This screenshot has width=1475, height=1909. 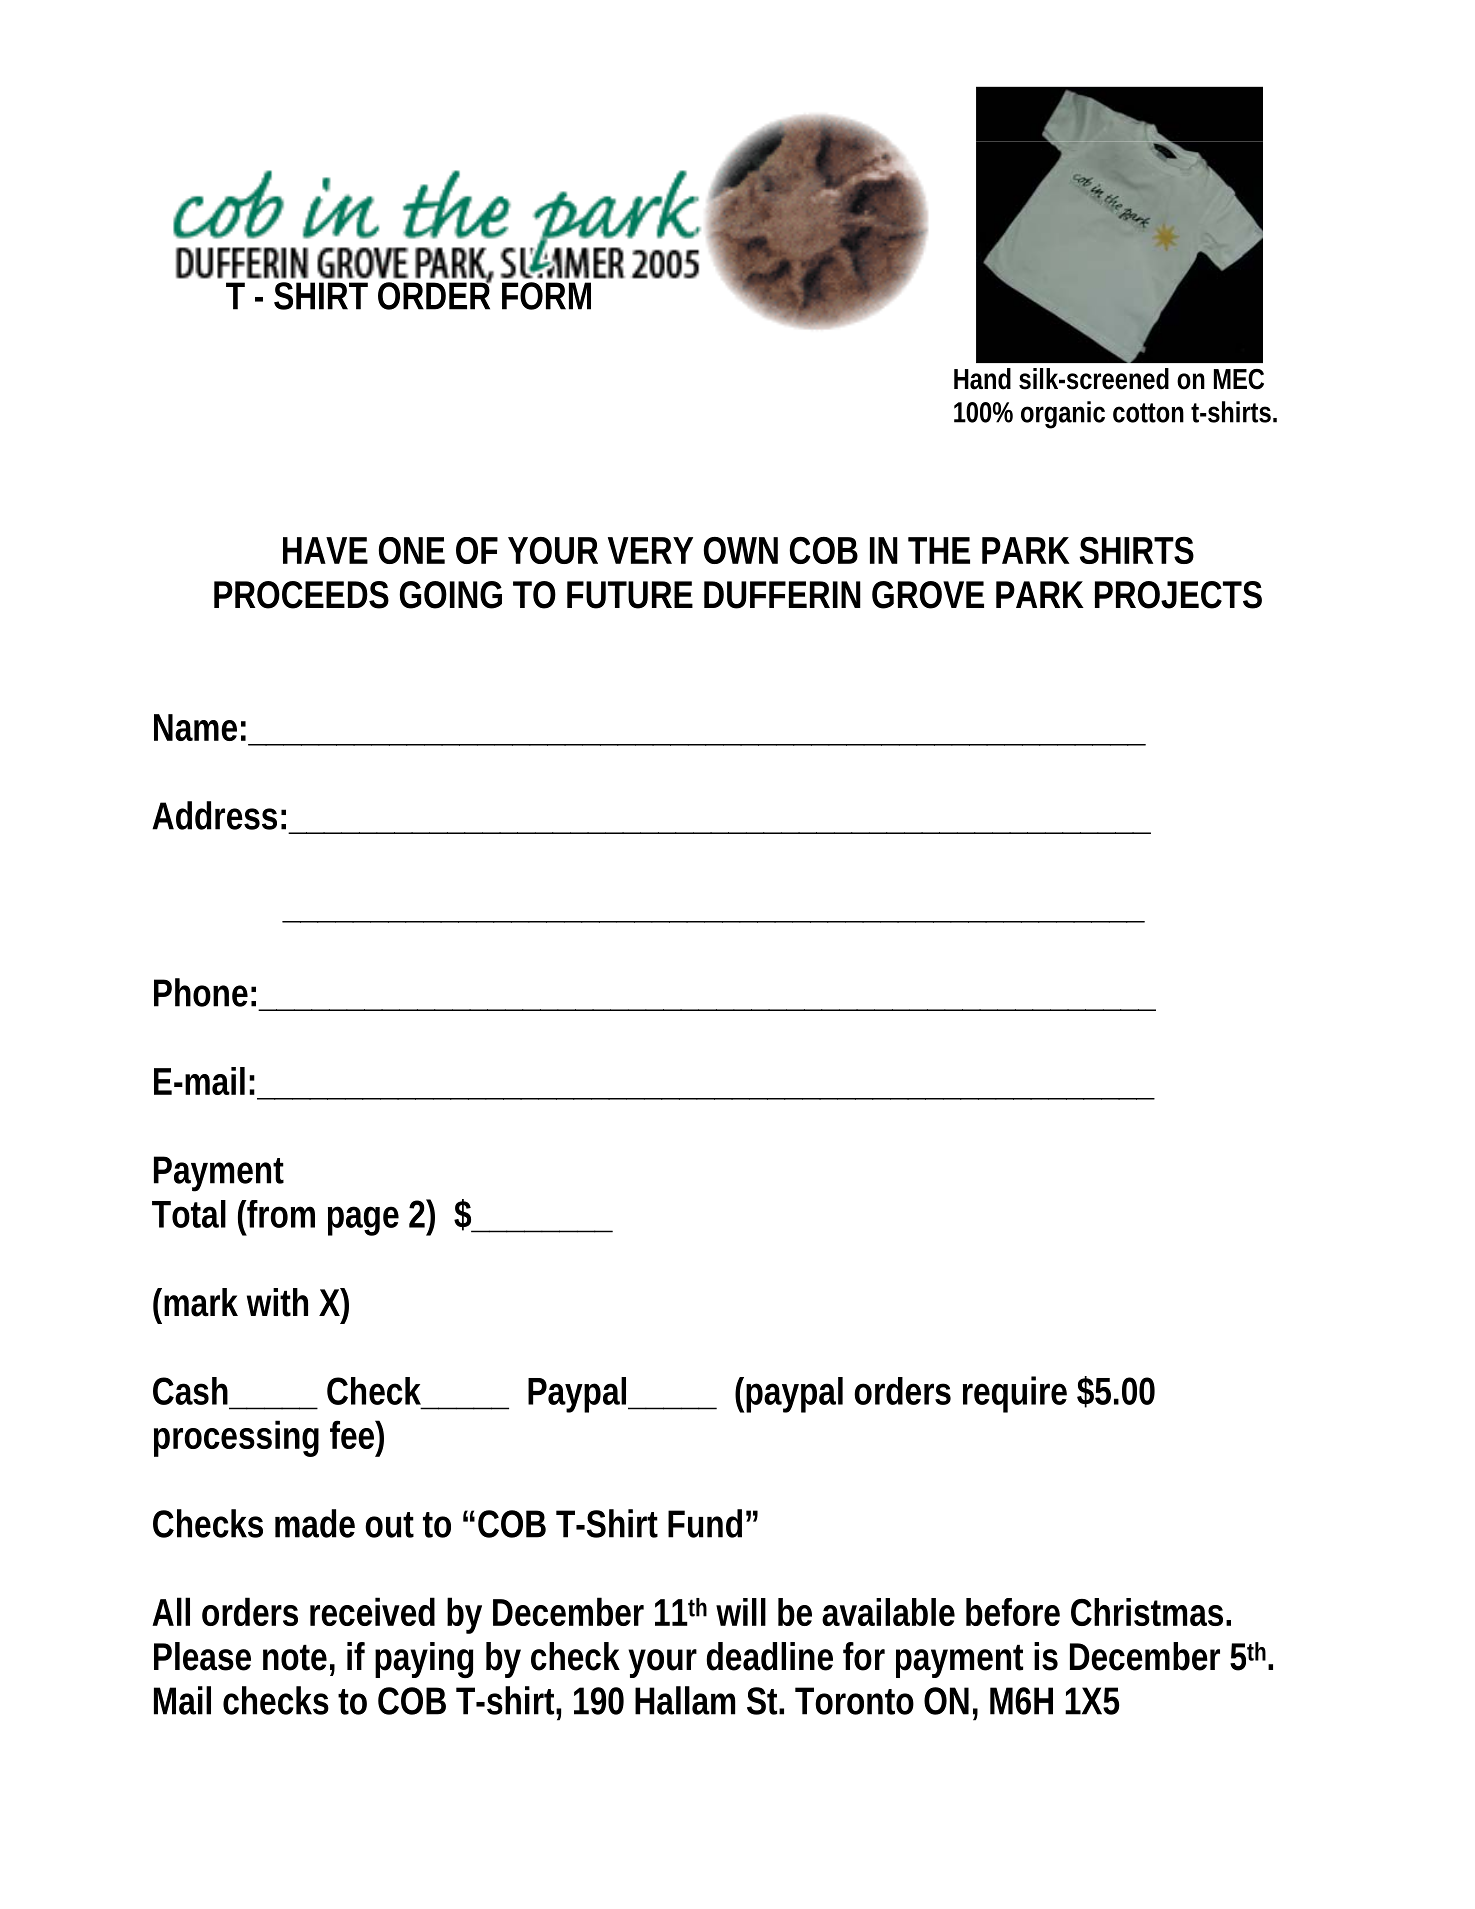 What do you see at coordinates (325, 550) in the screenshot?
I see `HAVE` at bounding box center [325, 550].
